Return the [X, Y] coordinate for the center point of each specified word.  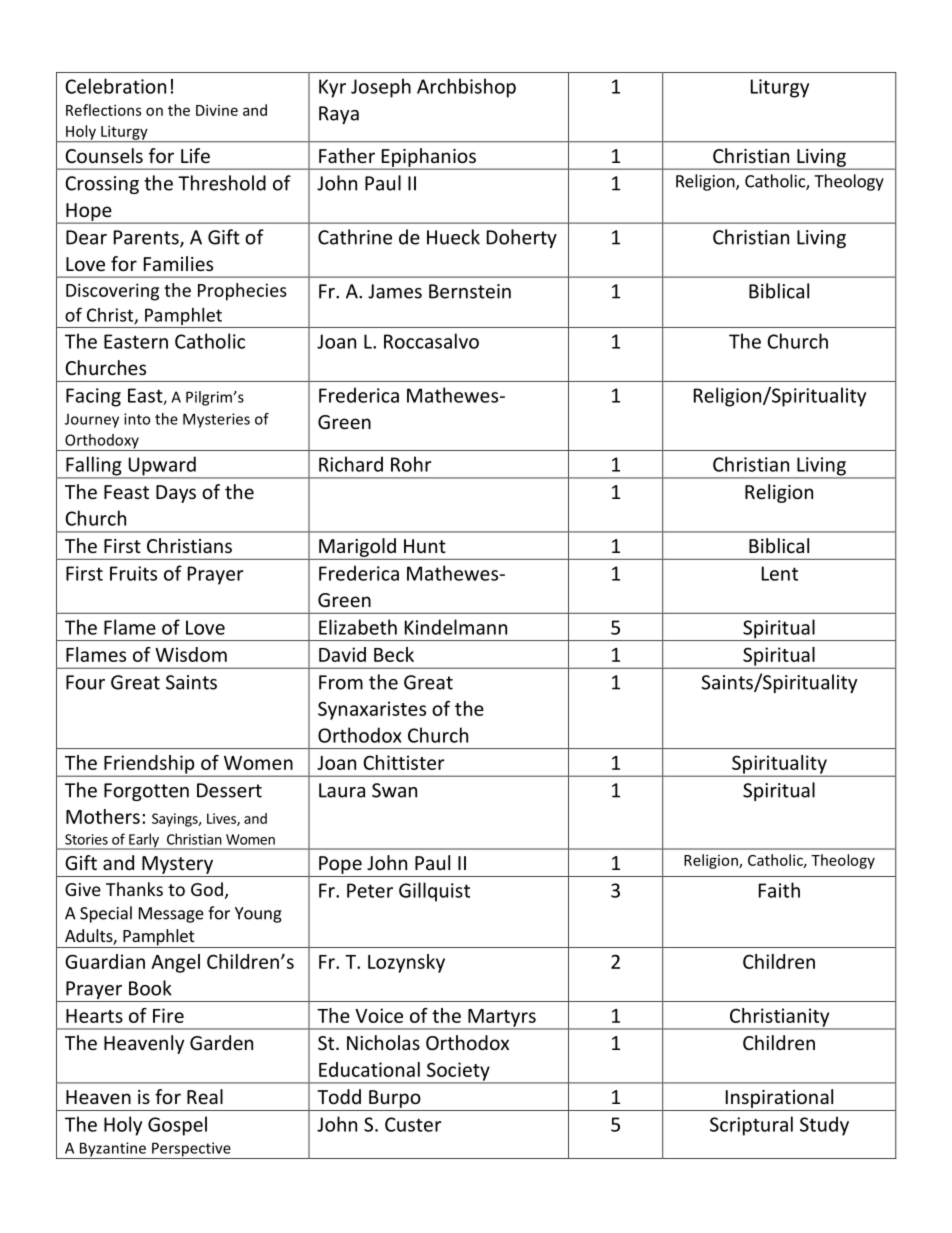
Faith [779, 890]
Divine [217, 110]
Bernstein [470, 291]
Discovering [112, 292]
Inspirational [779, 1098]
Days [176, 494]
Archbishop [466, 88]
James [395, 291]
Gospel [177, 1126]
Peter [370, 890]
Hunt [425, 546]
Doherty [522, 238]
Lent [780, 573]
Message [171, 915]
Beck [394, 654]
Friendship [149, 765]
